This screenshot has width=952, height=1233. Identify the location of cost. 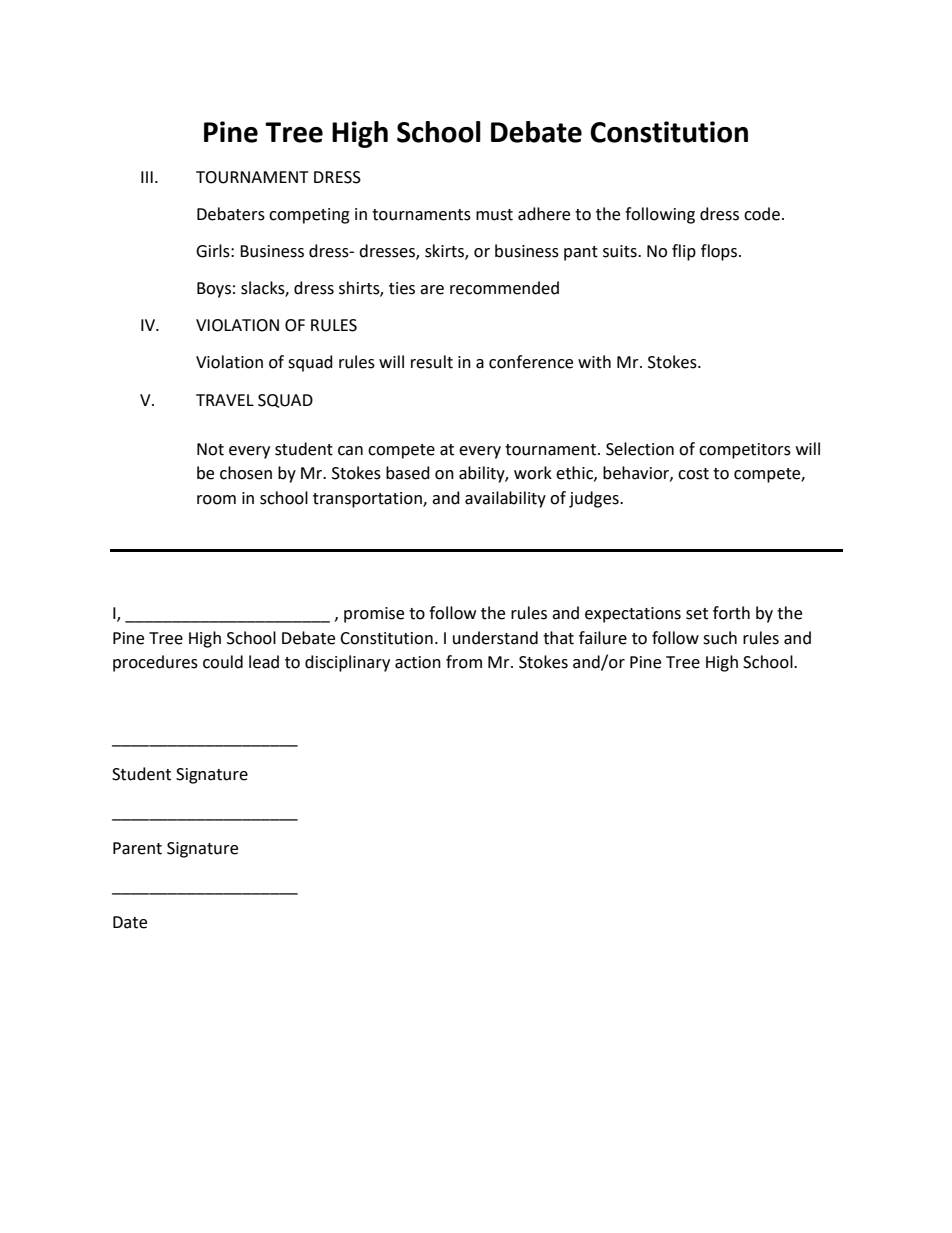
(693, 474).
